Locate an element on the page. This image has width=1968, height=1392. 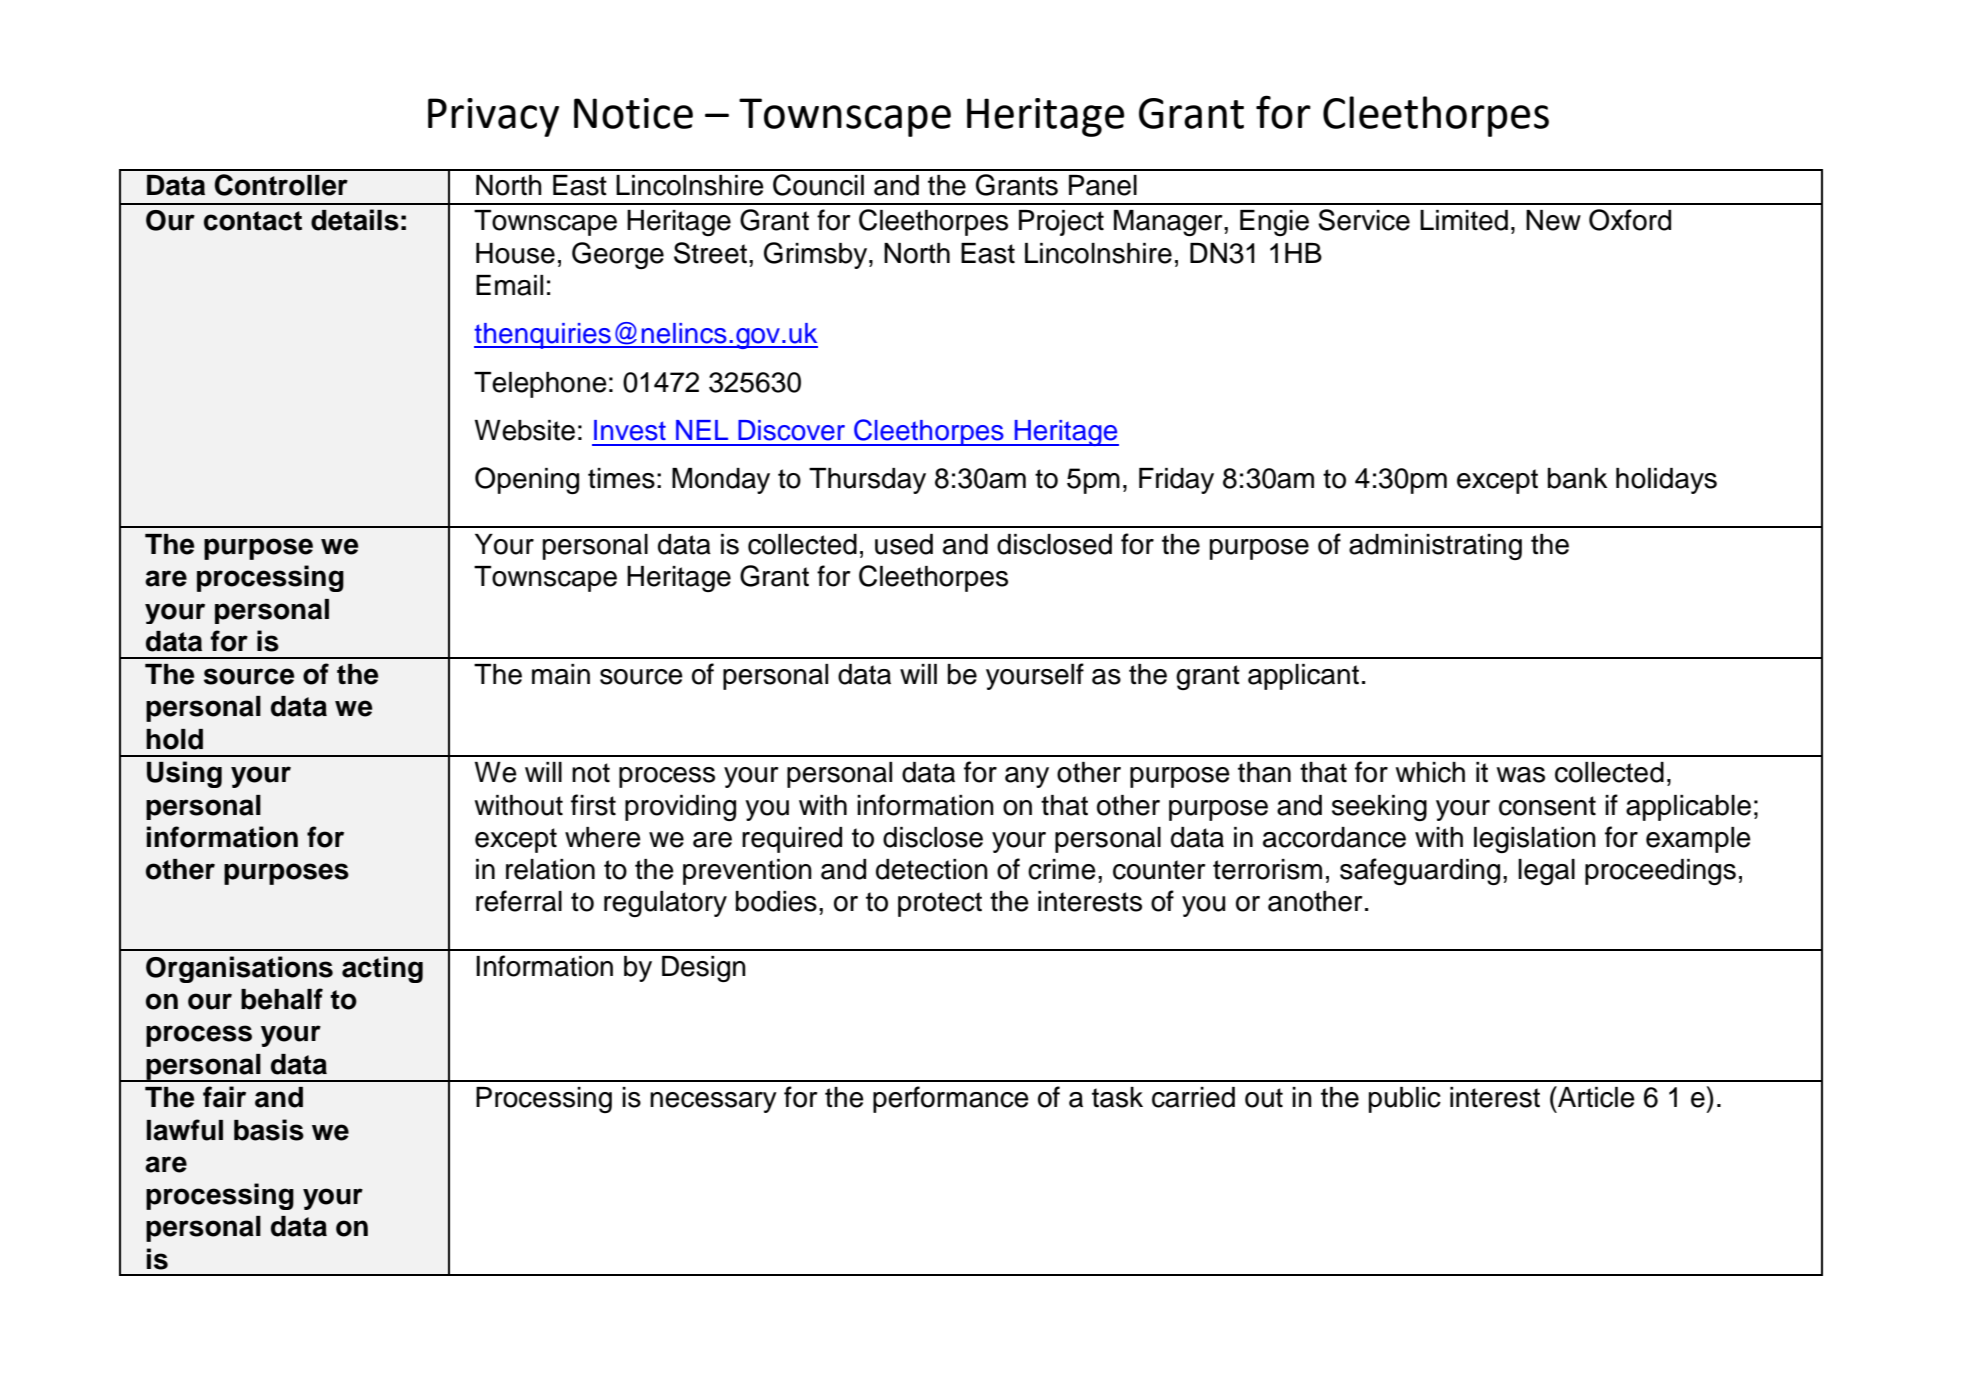
used is located at coordinates (904, 544).
